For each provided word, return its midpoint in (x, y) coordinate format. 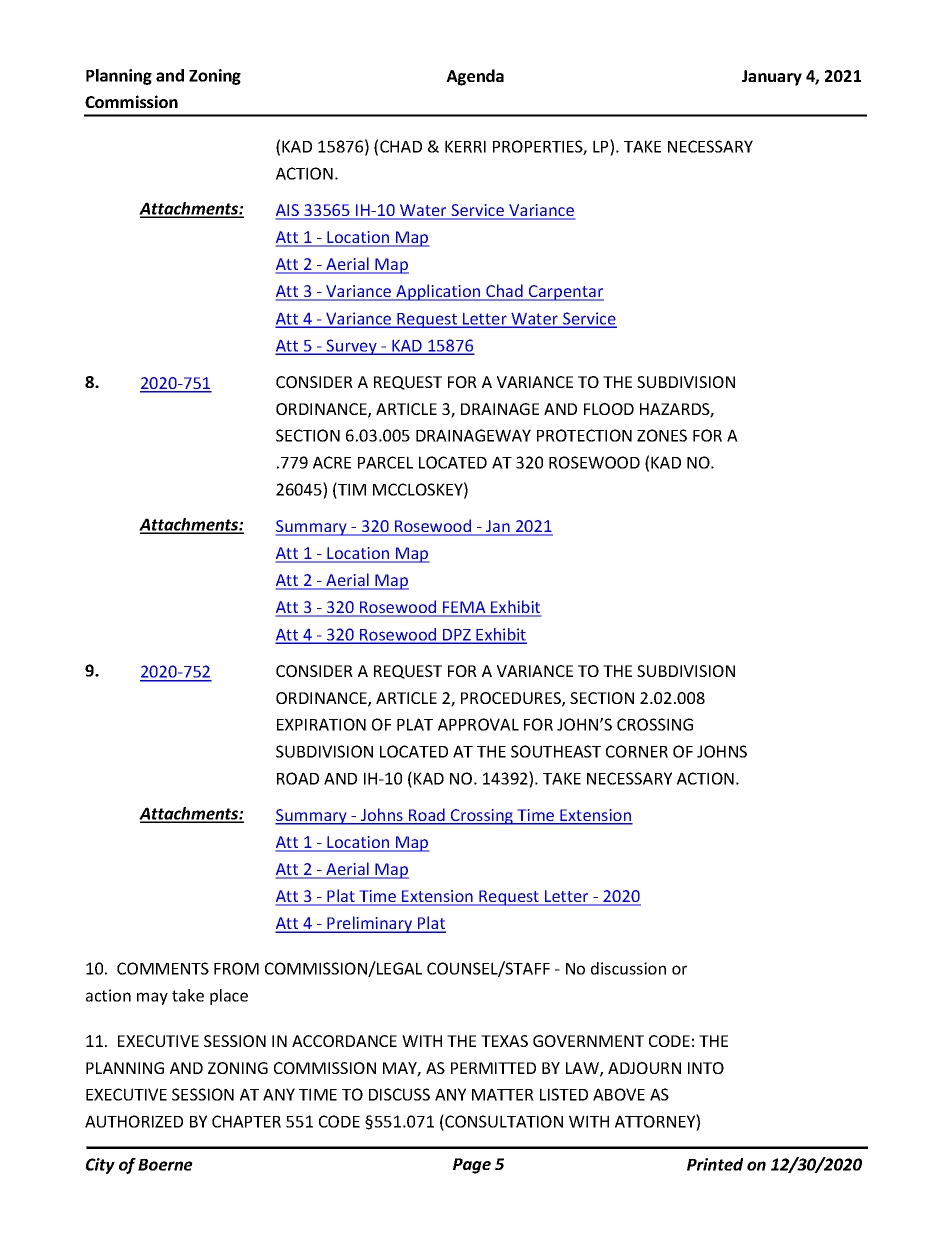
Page (472, 1166)
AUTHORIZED (134, 1121)
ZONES (662, 435)
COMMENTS (163, 968)
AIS (288, 211)
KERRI (465, 146)
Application (438, 292)
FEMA (464, 608)
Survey (352, 347)
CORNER (637, 751)
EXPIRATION (321, 724)
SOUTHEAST (556, 751)
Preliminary (370, 924)
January (772, 78)
